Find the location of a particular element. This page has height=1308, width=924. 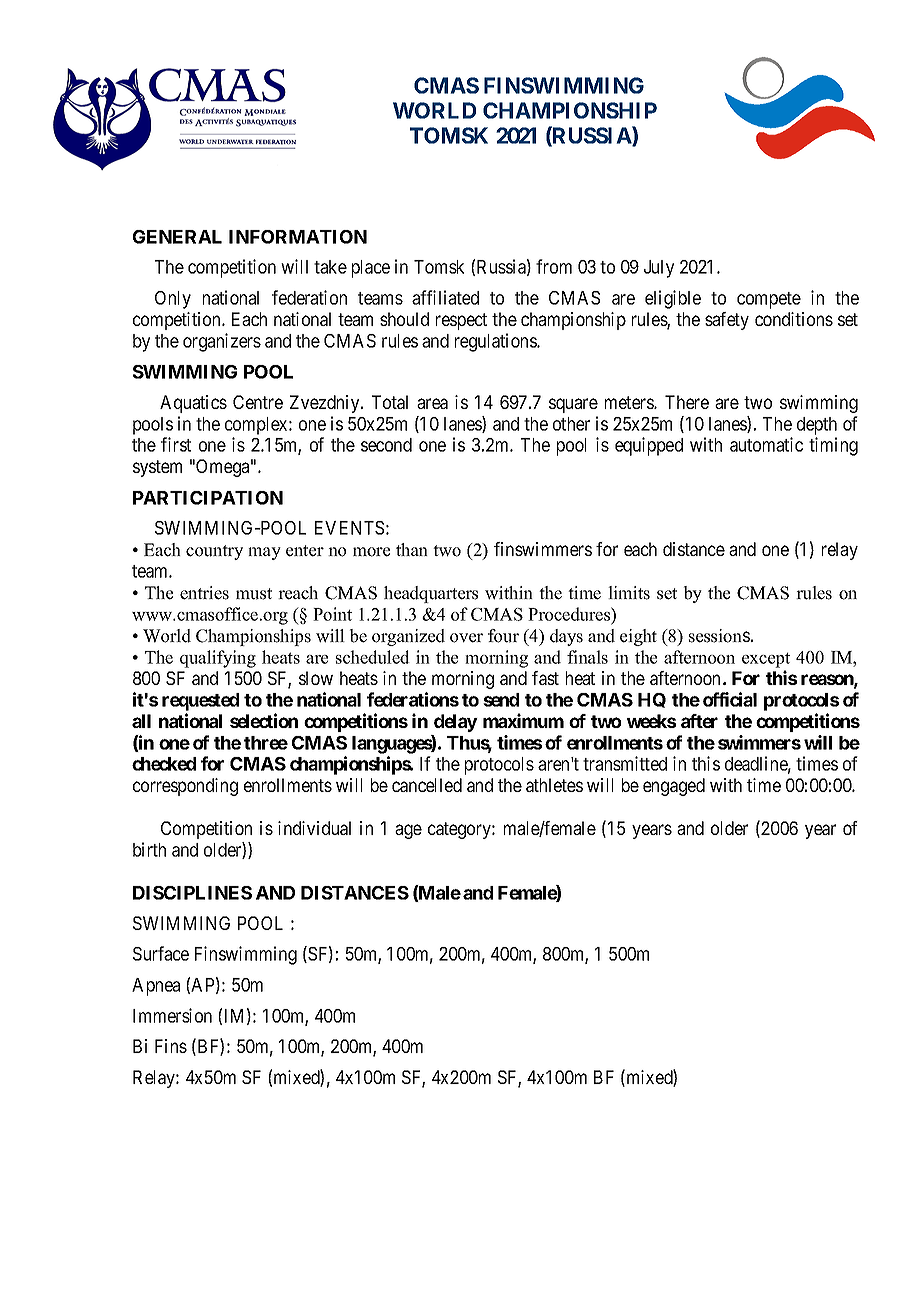

GENERAL is located at coordinates (177, 237).
